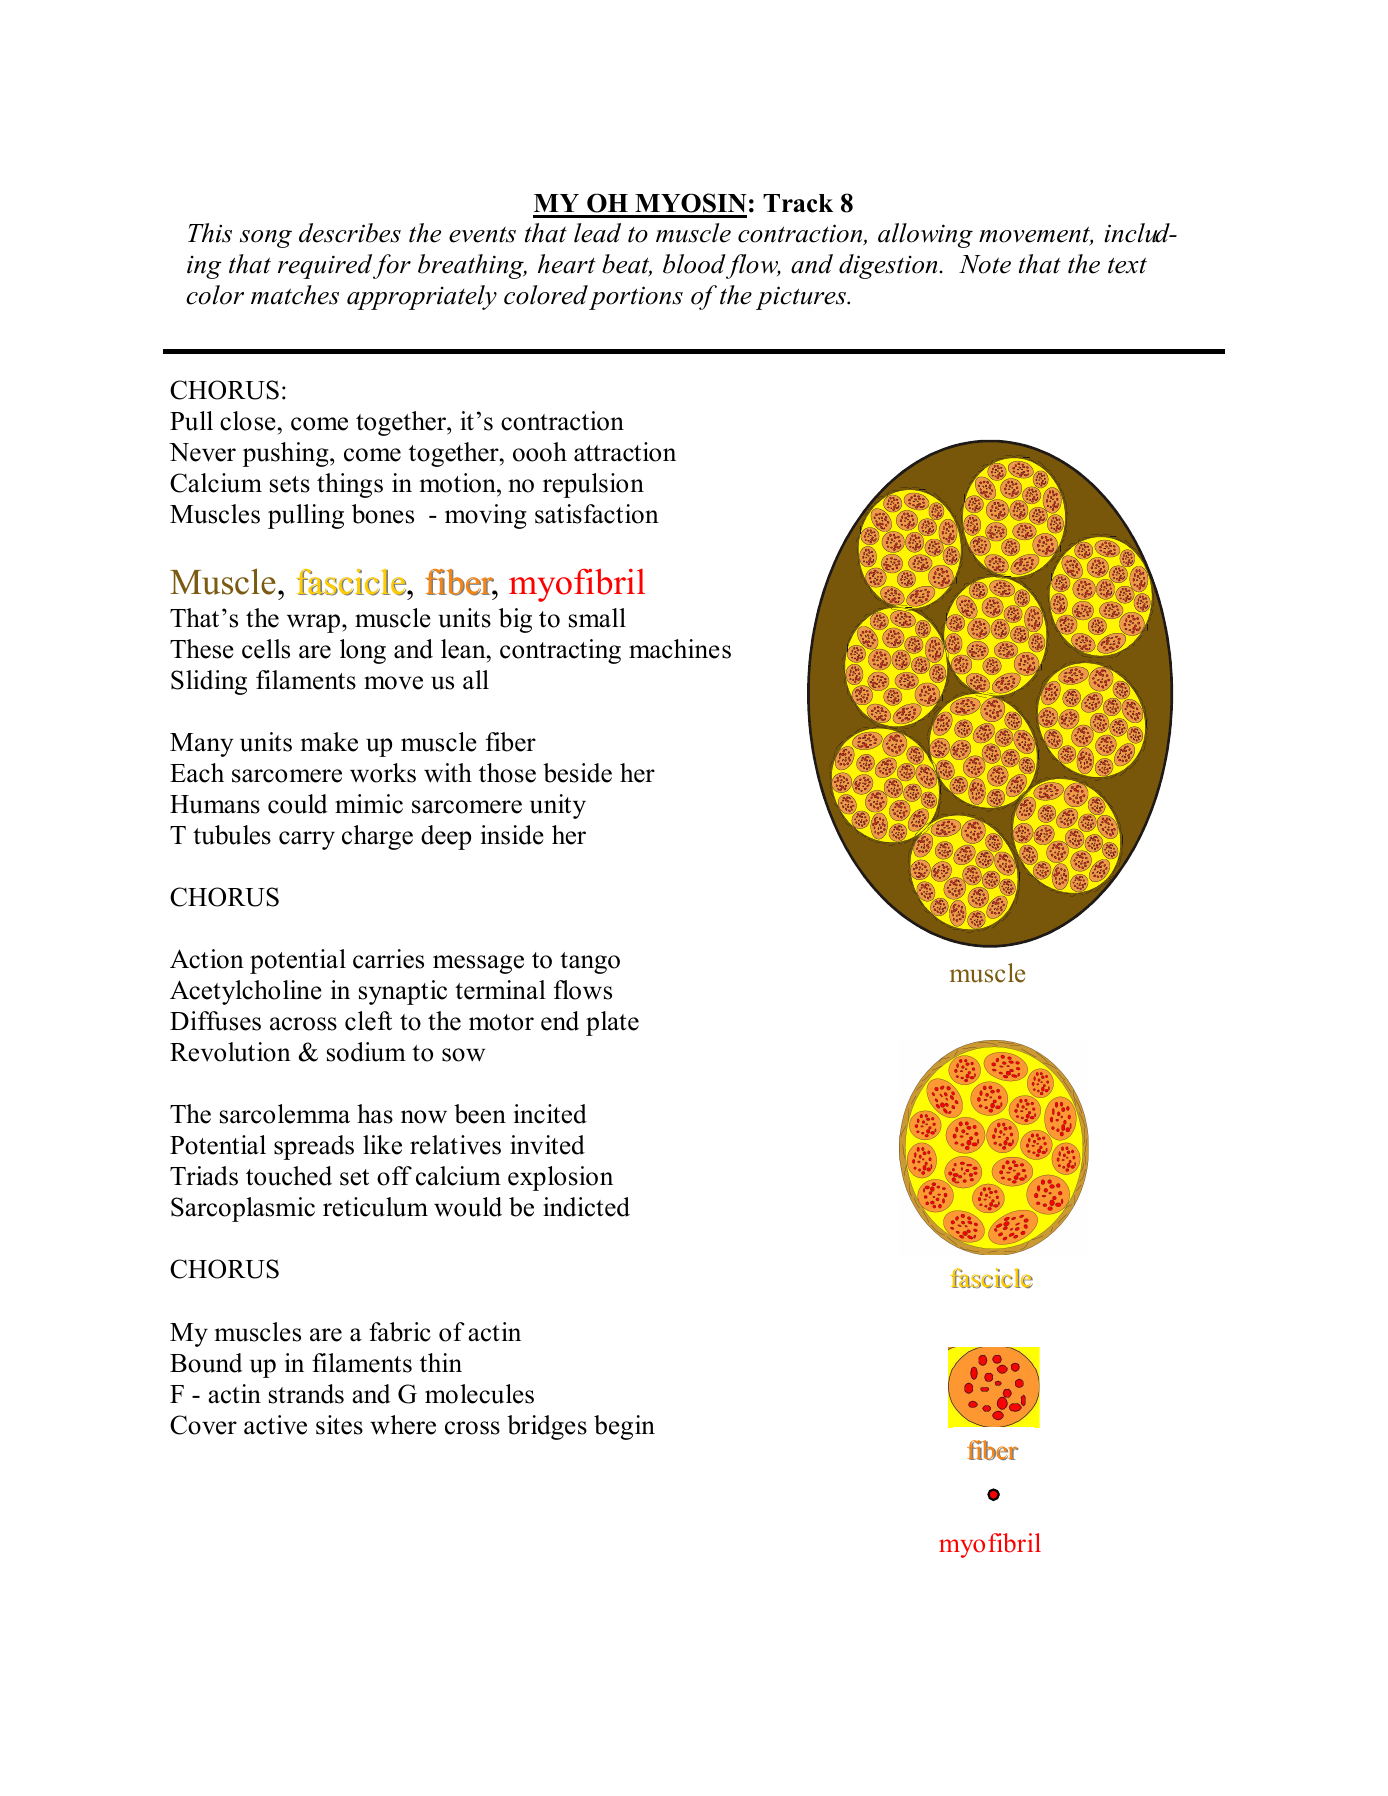 This screenshot has width=1388, height=1796. Describe the element at coordinates (597, 618) in the screenshot. I see `small` at that location.
